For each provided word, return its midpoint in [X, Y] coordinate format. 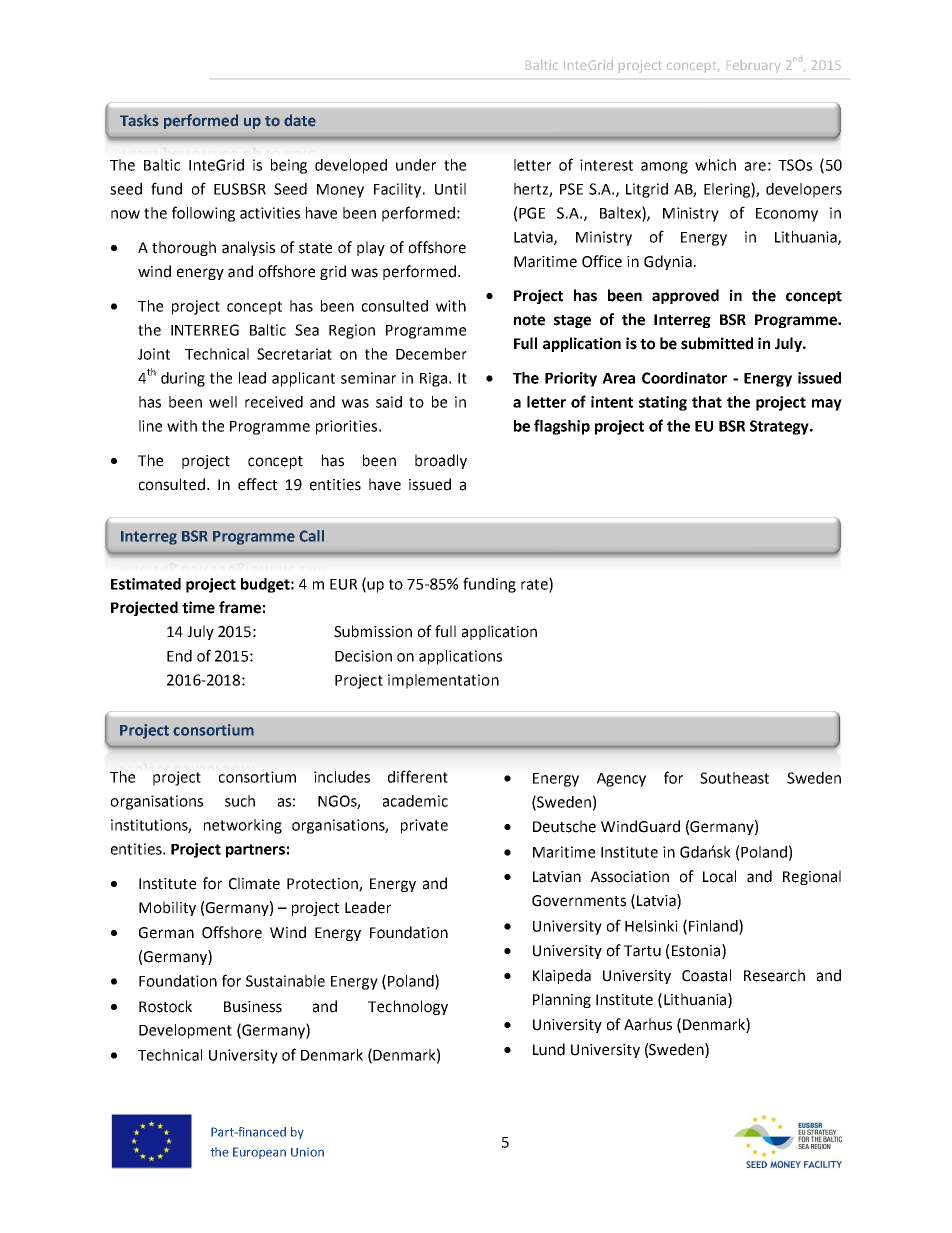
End [179, 656]
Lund [549, 1049]
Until [450, 189]
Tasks [139, 120]
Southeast [734, 778]
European [259, 1153]
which [715, 165]
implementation [443, 681]
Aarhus [648, 1024]
